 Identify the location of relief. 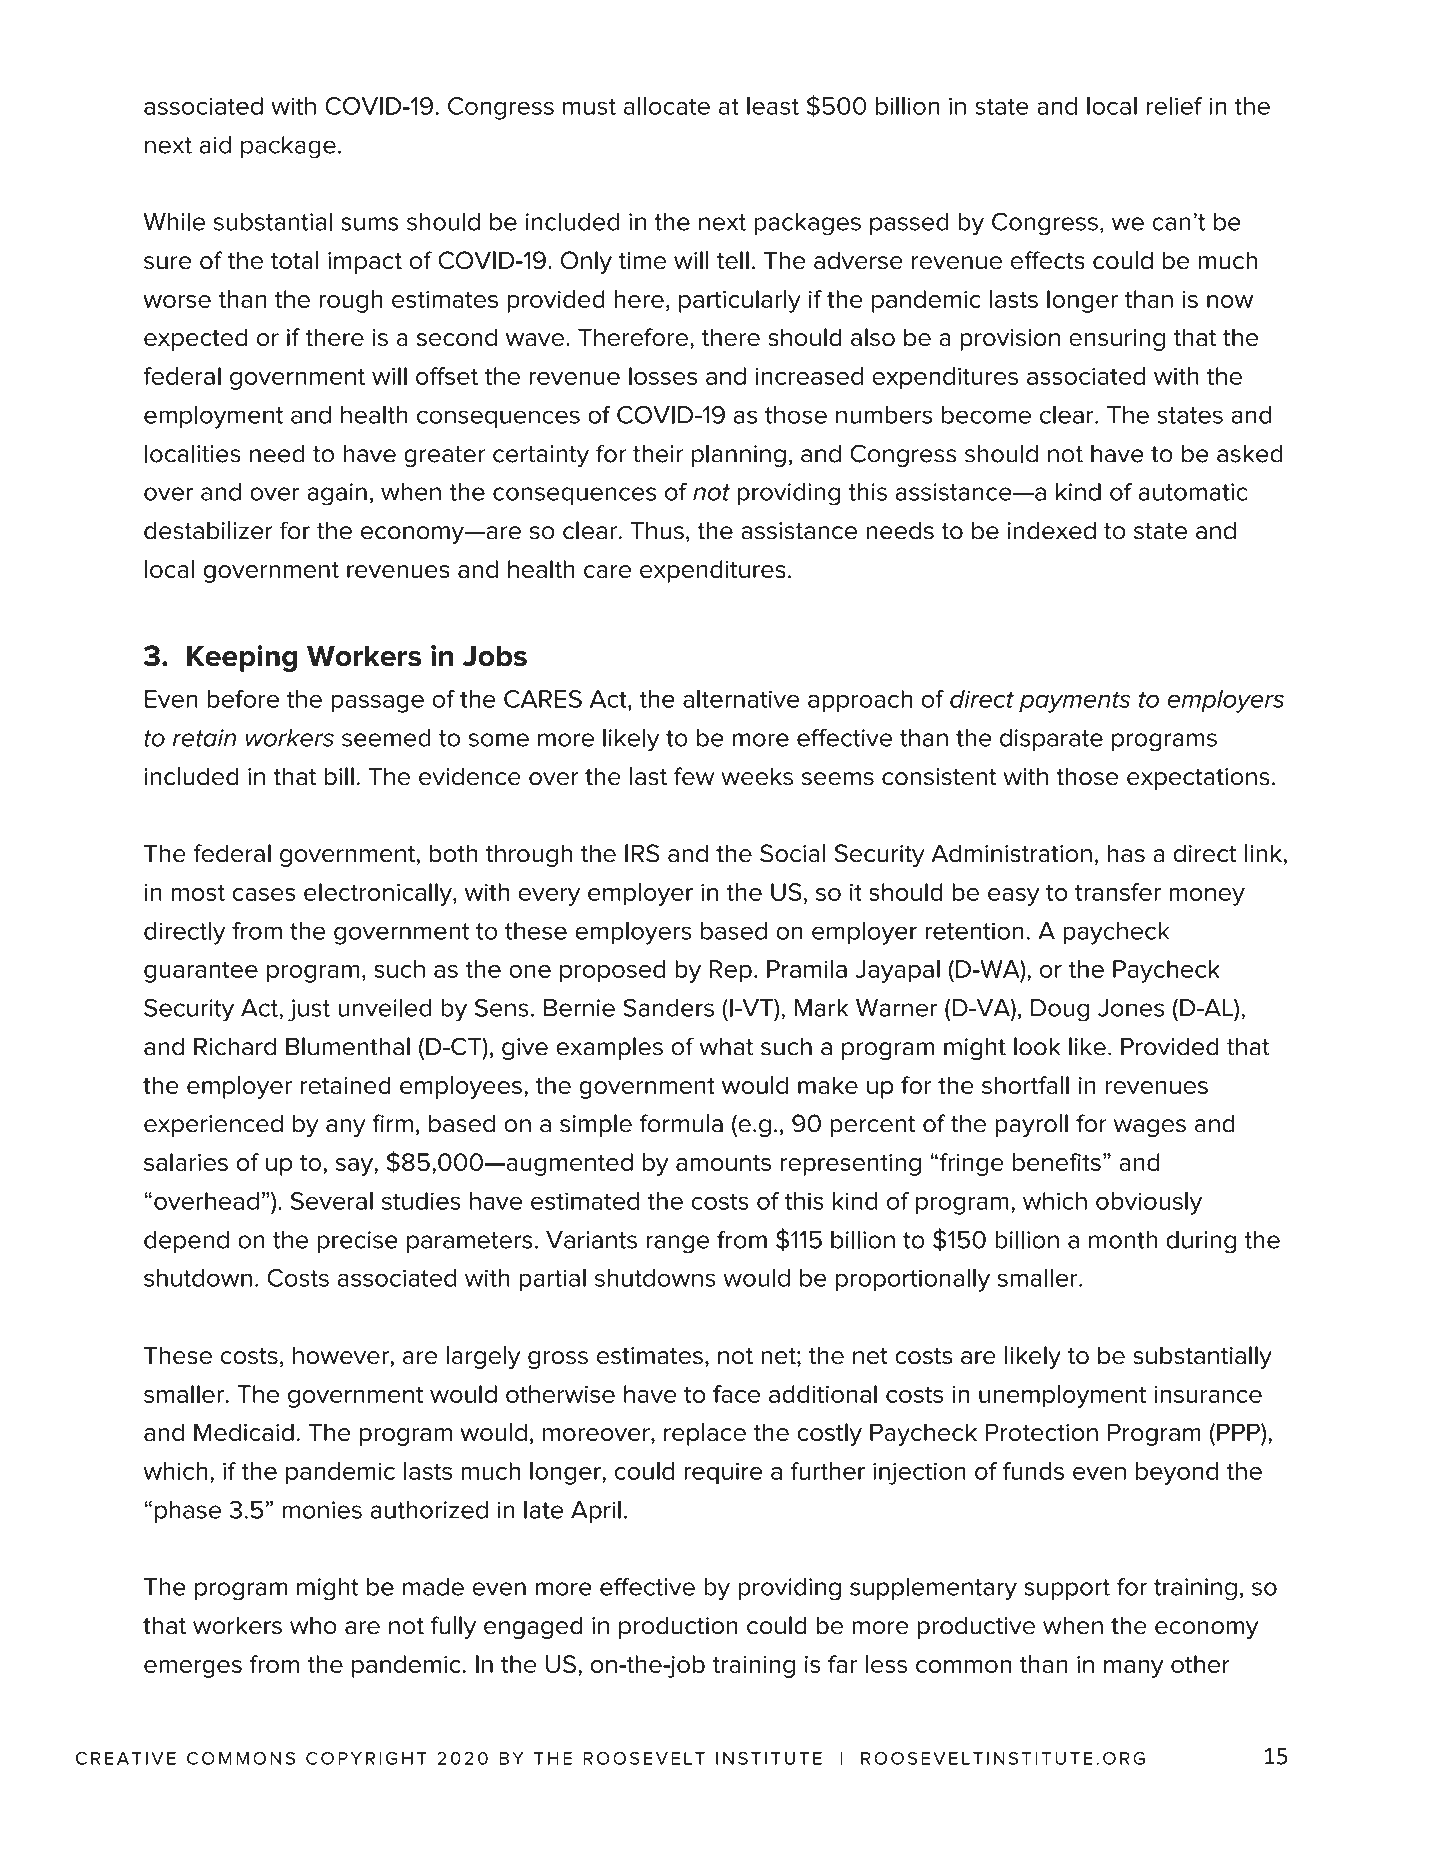
(1175, 106).
